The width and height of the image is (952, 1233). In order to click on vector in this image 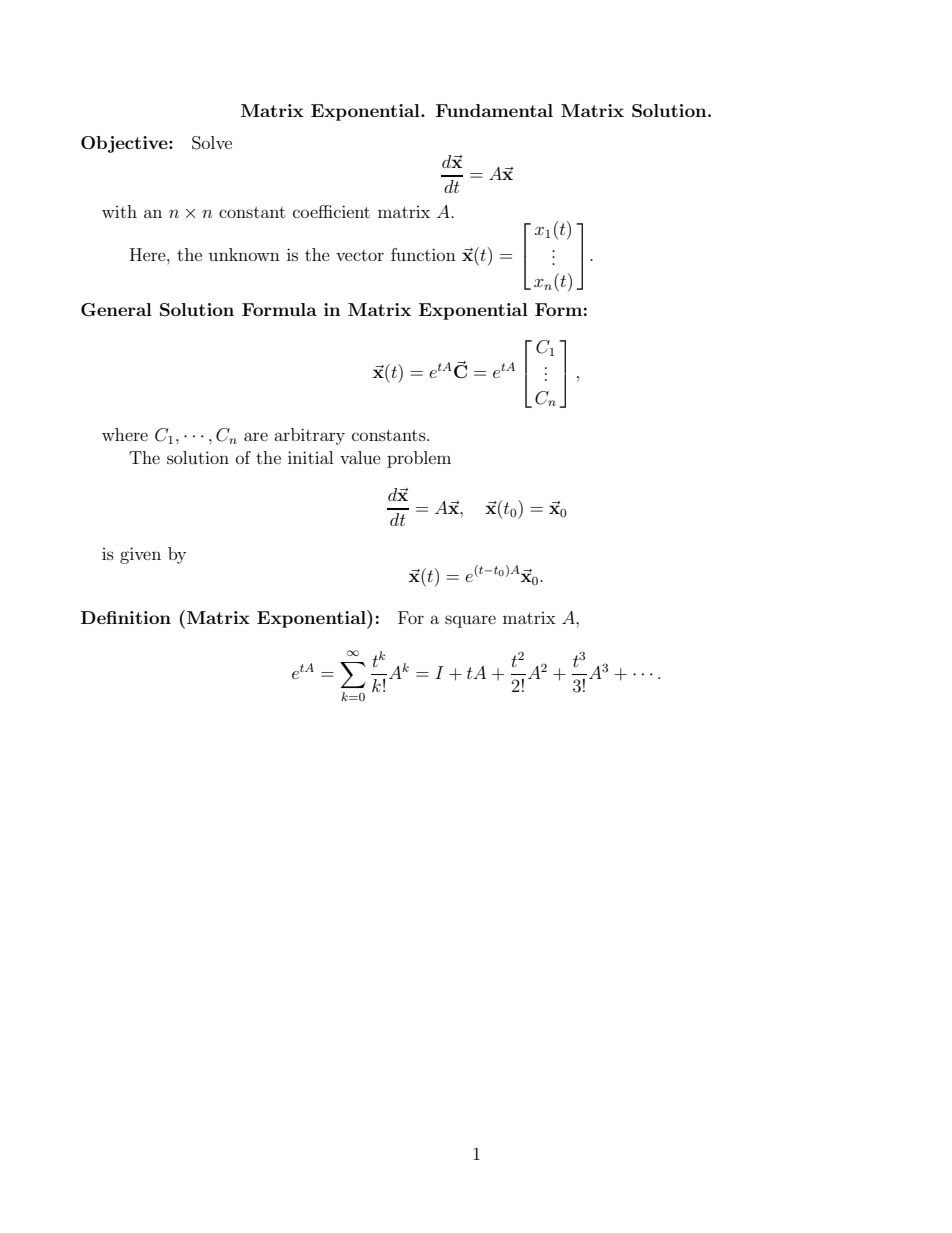, I will do `click(360, 255)`.
